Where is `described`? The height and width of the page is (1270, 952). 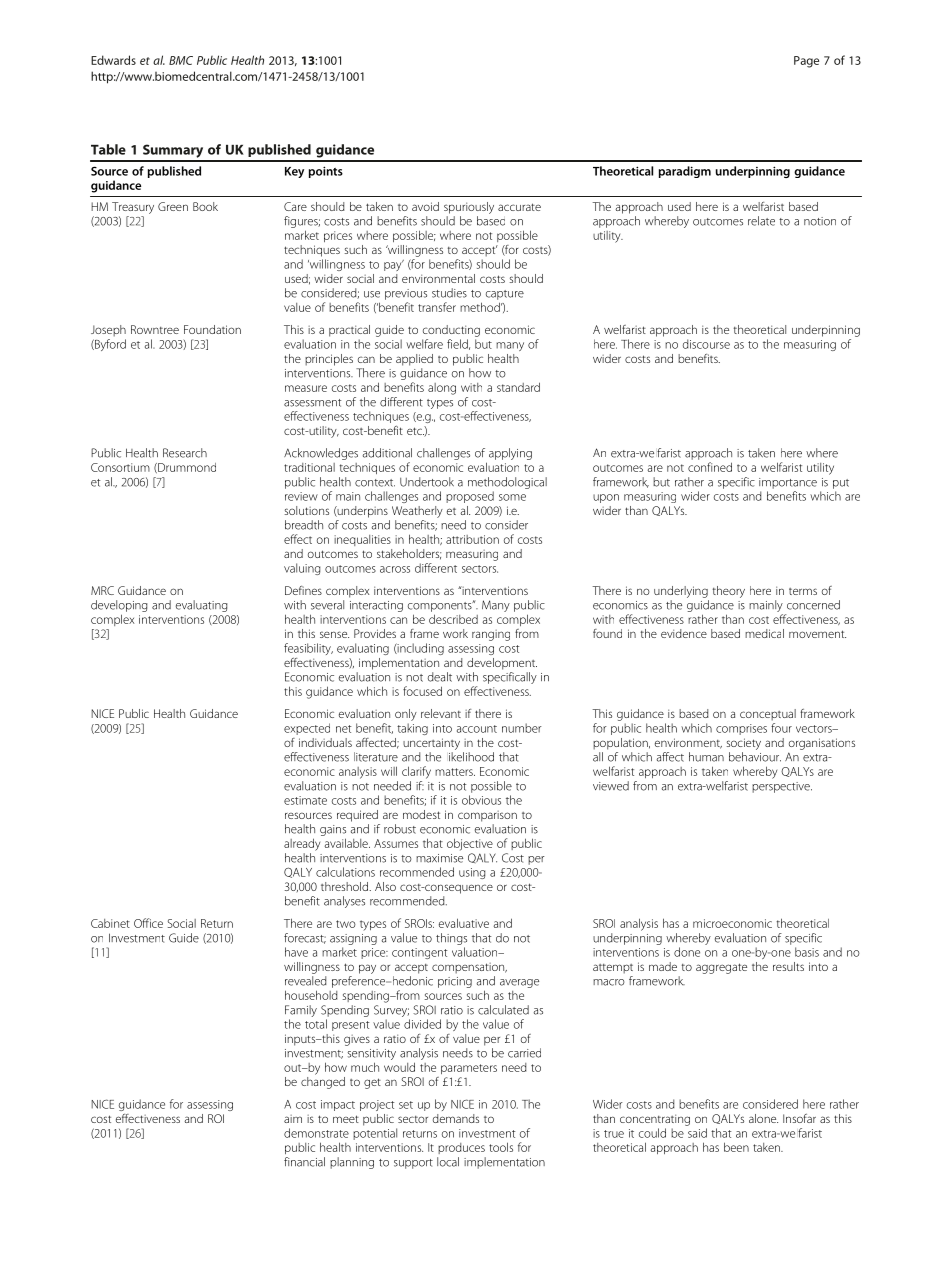
described is located at coordinates (453, 619).
